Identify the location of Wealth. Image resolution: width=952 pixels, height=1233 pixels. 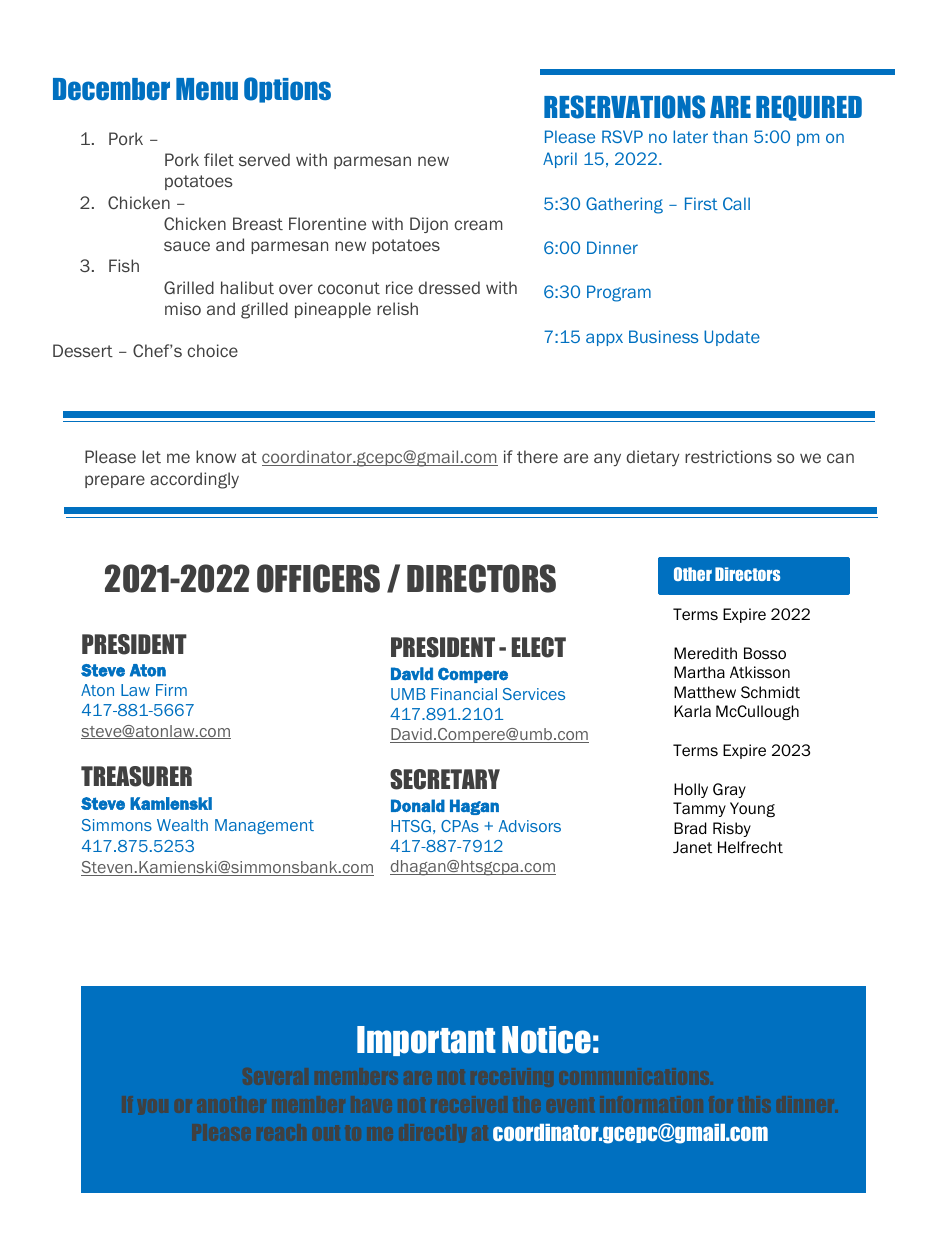
(182, 825).
